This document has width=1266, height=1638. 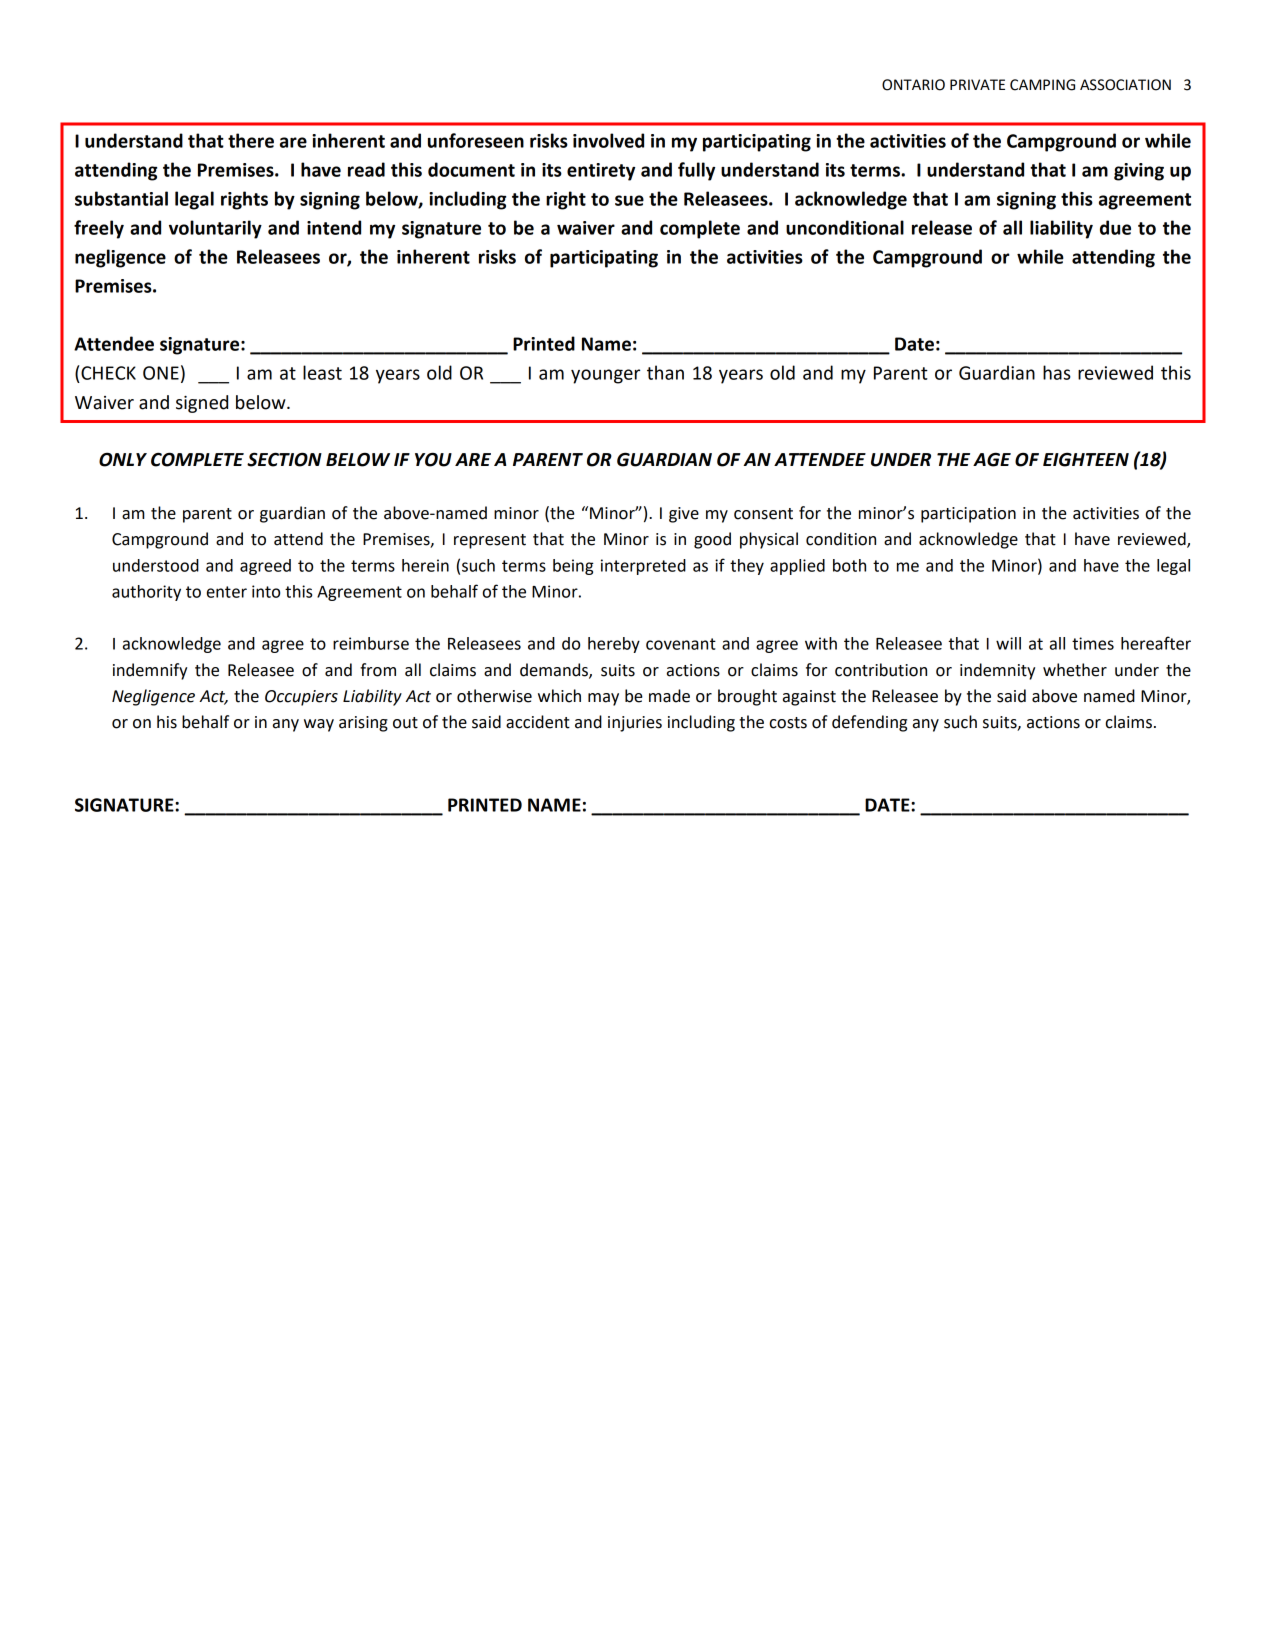 I want to click on there, so click(x=251, y=140).
